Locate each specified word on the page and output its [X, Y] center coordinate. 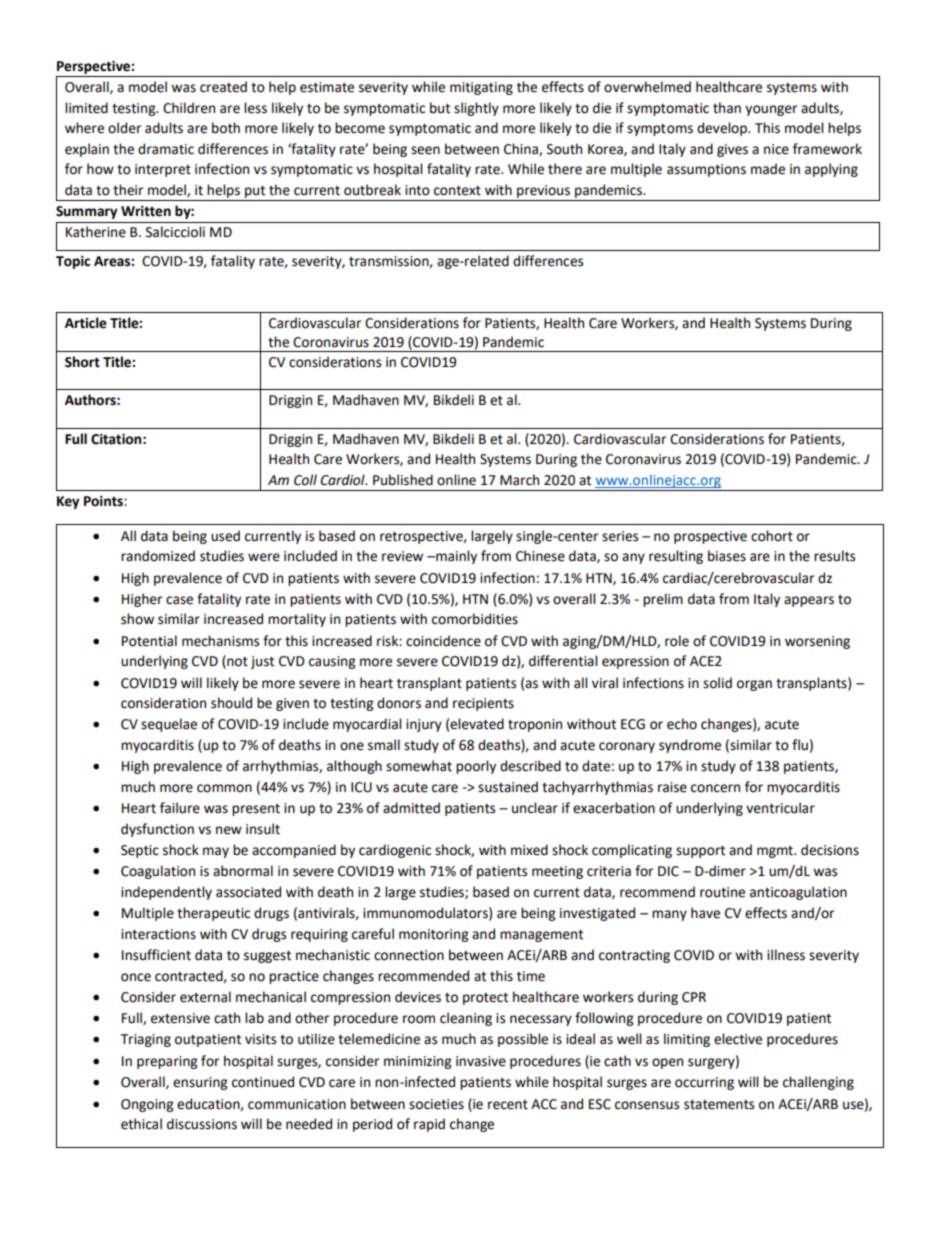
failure [180, 808]
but [440, 108]
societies [436, 1104]
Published [403, 480]
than [727, 108]
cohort [772, 536]
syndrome [690, 746]
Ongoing [147, 1105]
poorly [476, 767]
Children [189, 108]
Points [104, 501]
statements [719, 1105]
